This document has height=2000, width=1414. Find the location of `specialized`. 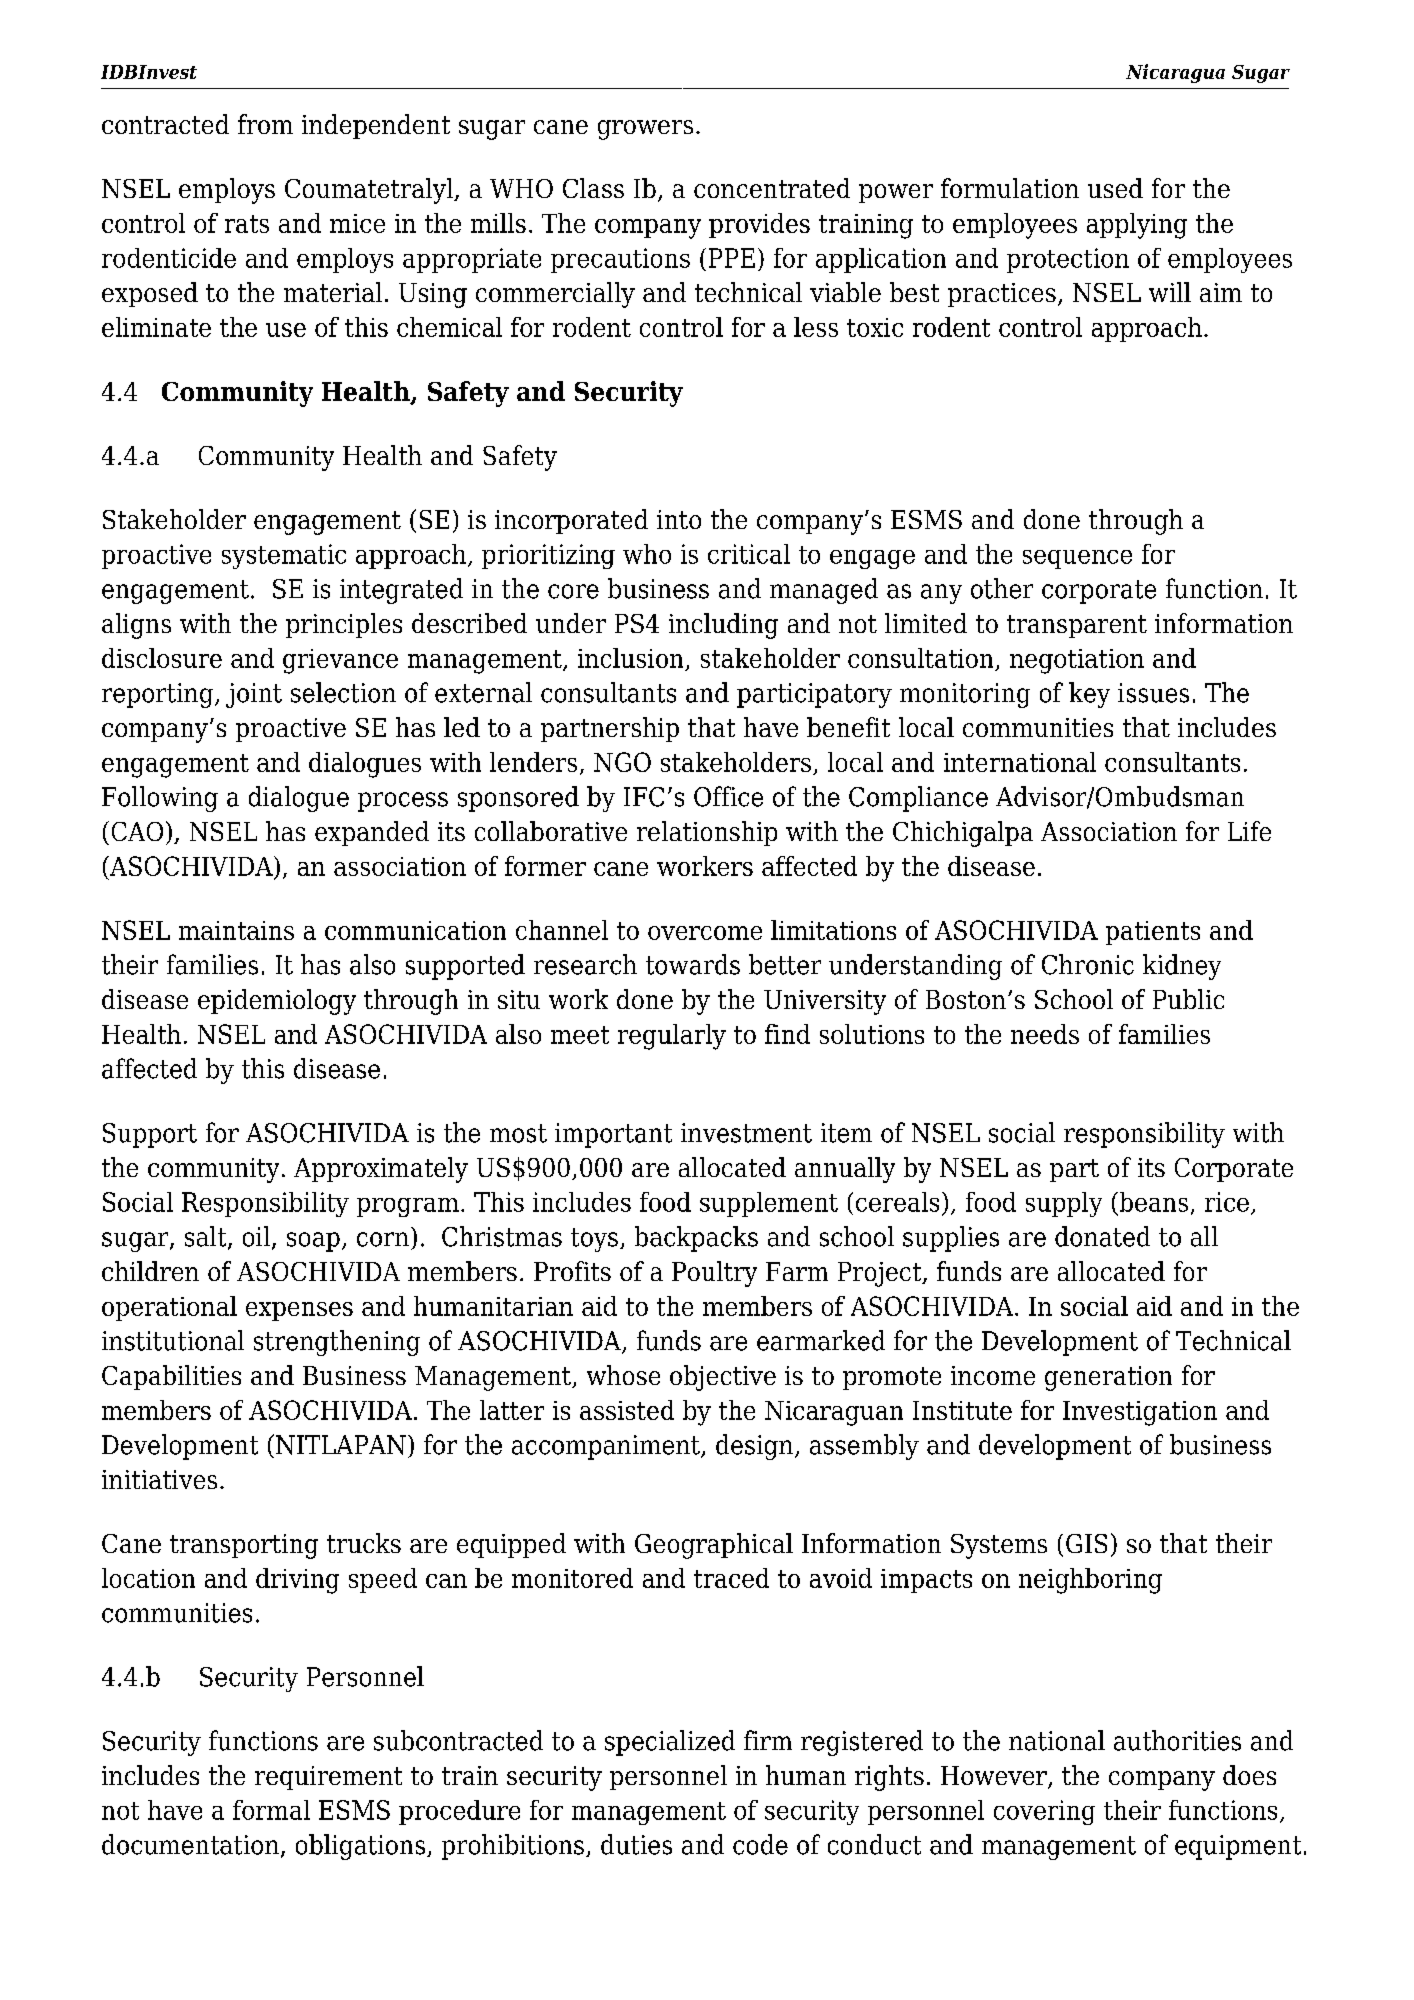

specialized is located at coordinates (670, 1743).
